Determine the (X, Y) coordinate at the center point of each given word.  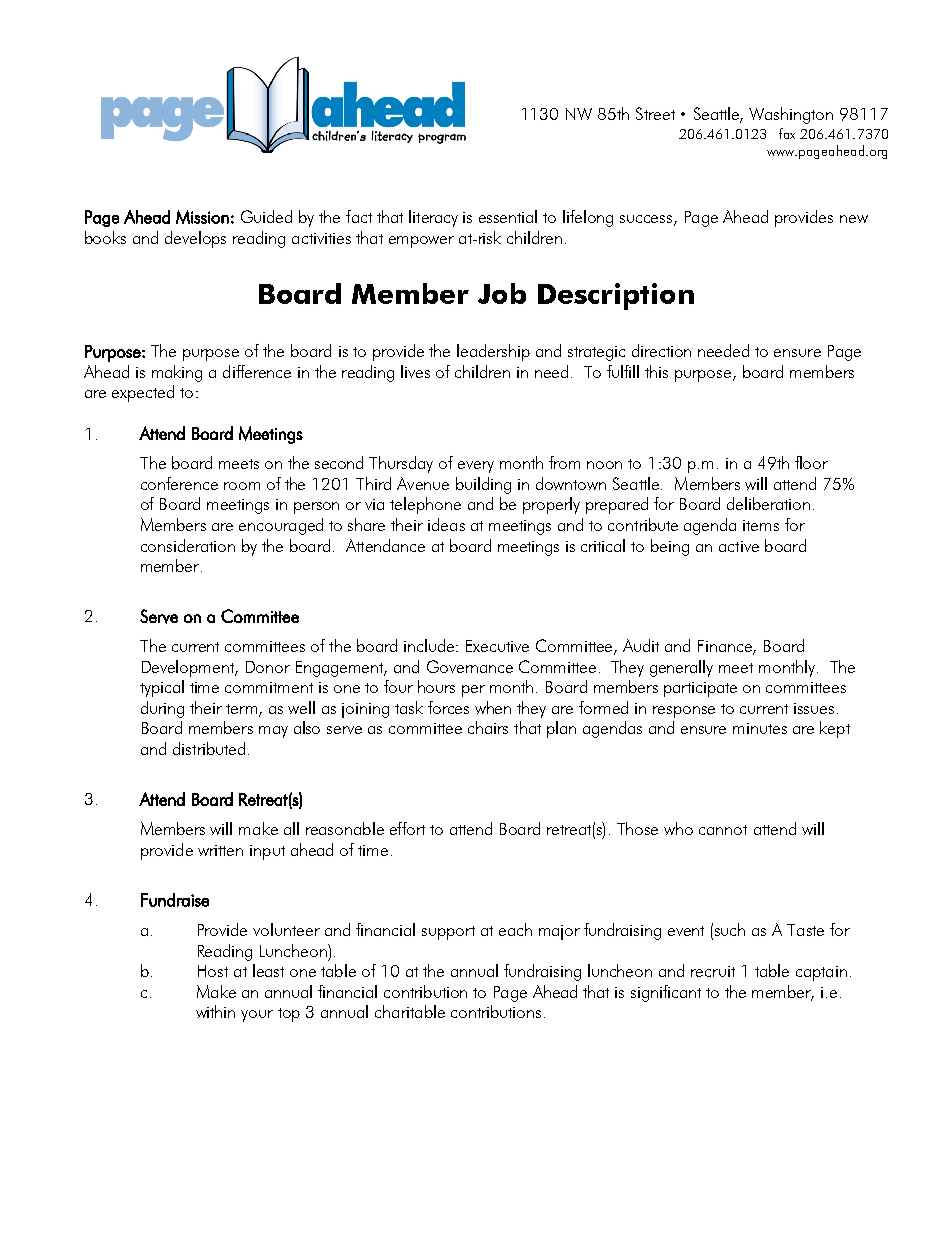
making (177, 373)
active (739, 546)
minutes (760, 728)
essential (508, 216)
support (448, 933)
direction (661, 350)
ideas (446, 524)
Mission (202, 217)
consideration (188, 545)
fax (787, 133)
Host (213, 971)
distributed (209, 748)
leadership (493, 352)
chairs (488, 727)
